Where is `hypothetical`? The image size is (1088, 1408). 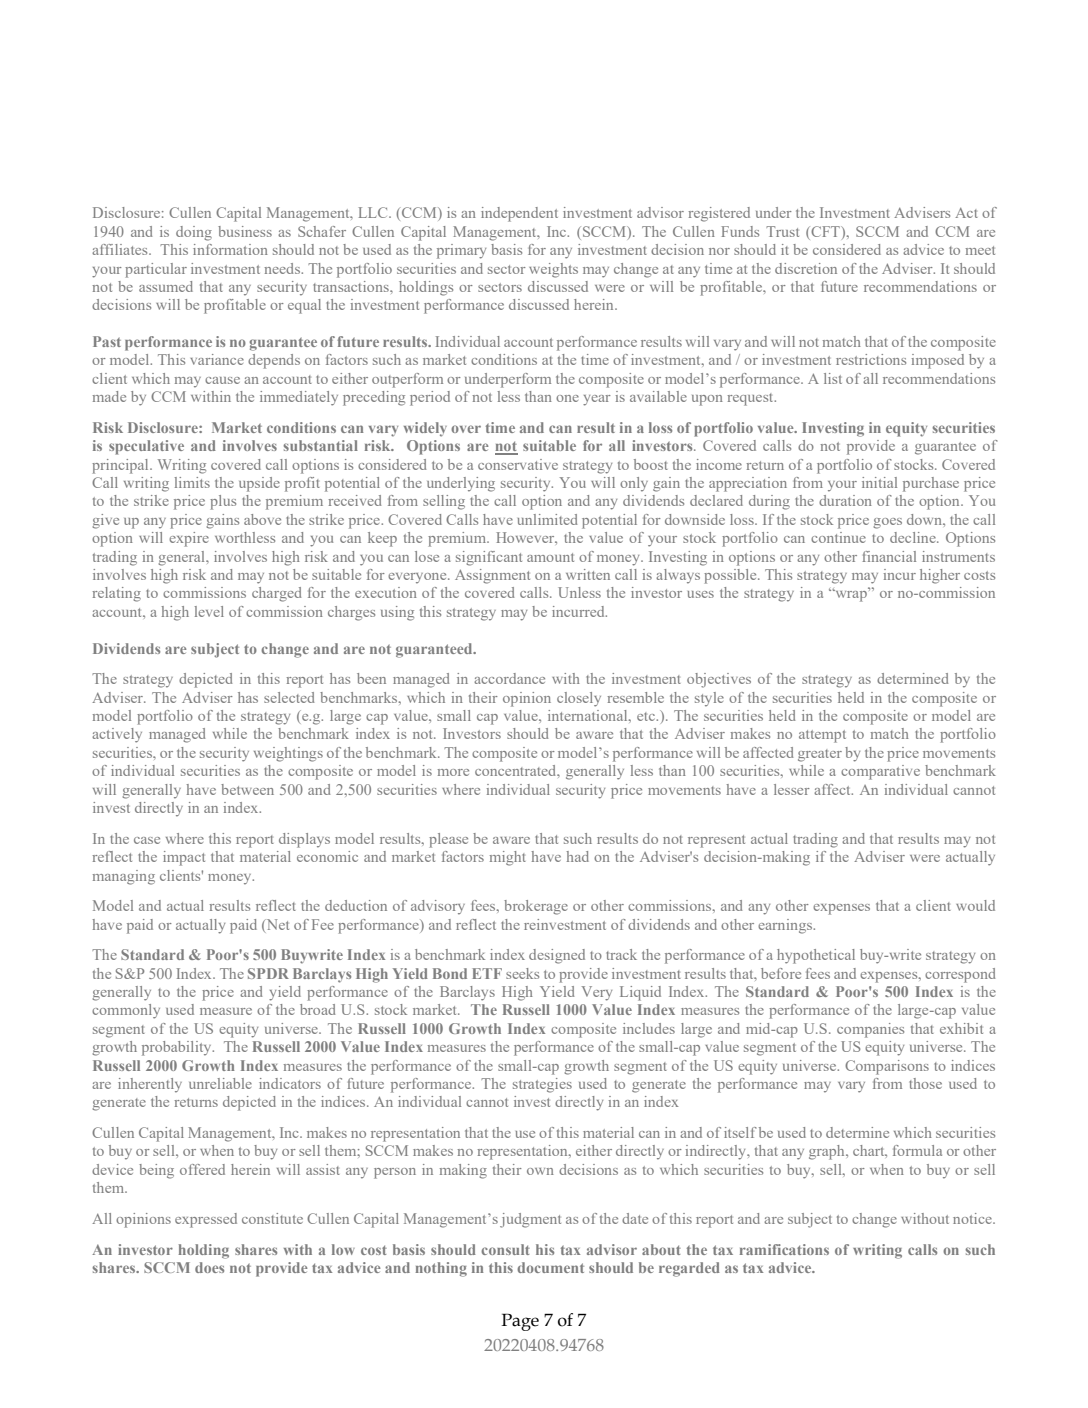
hypothetical is located at coordinates (816, 956).
